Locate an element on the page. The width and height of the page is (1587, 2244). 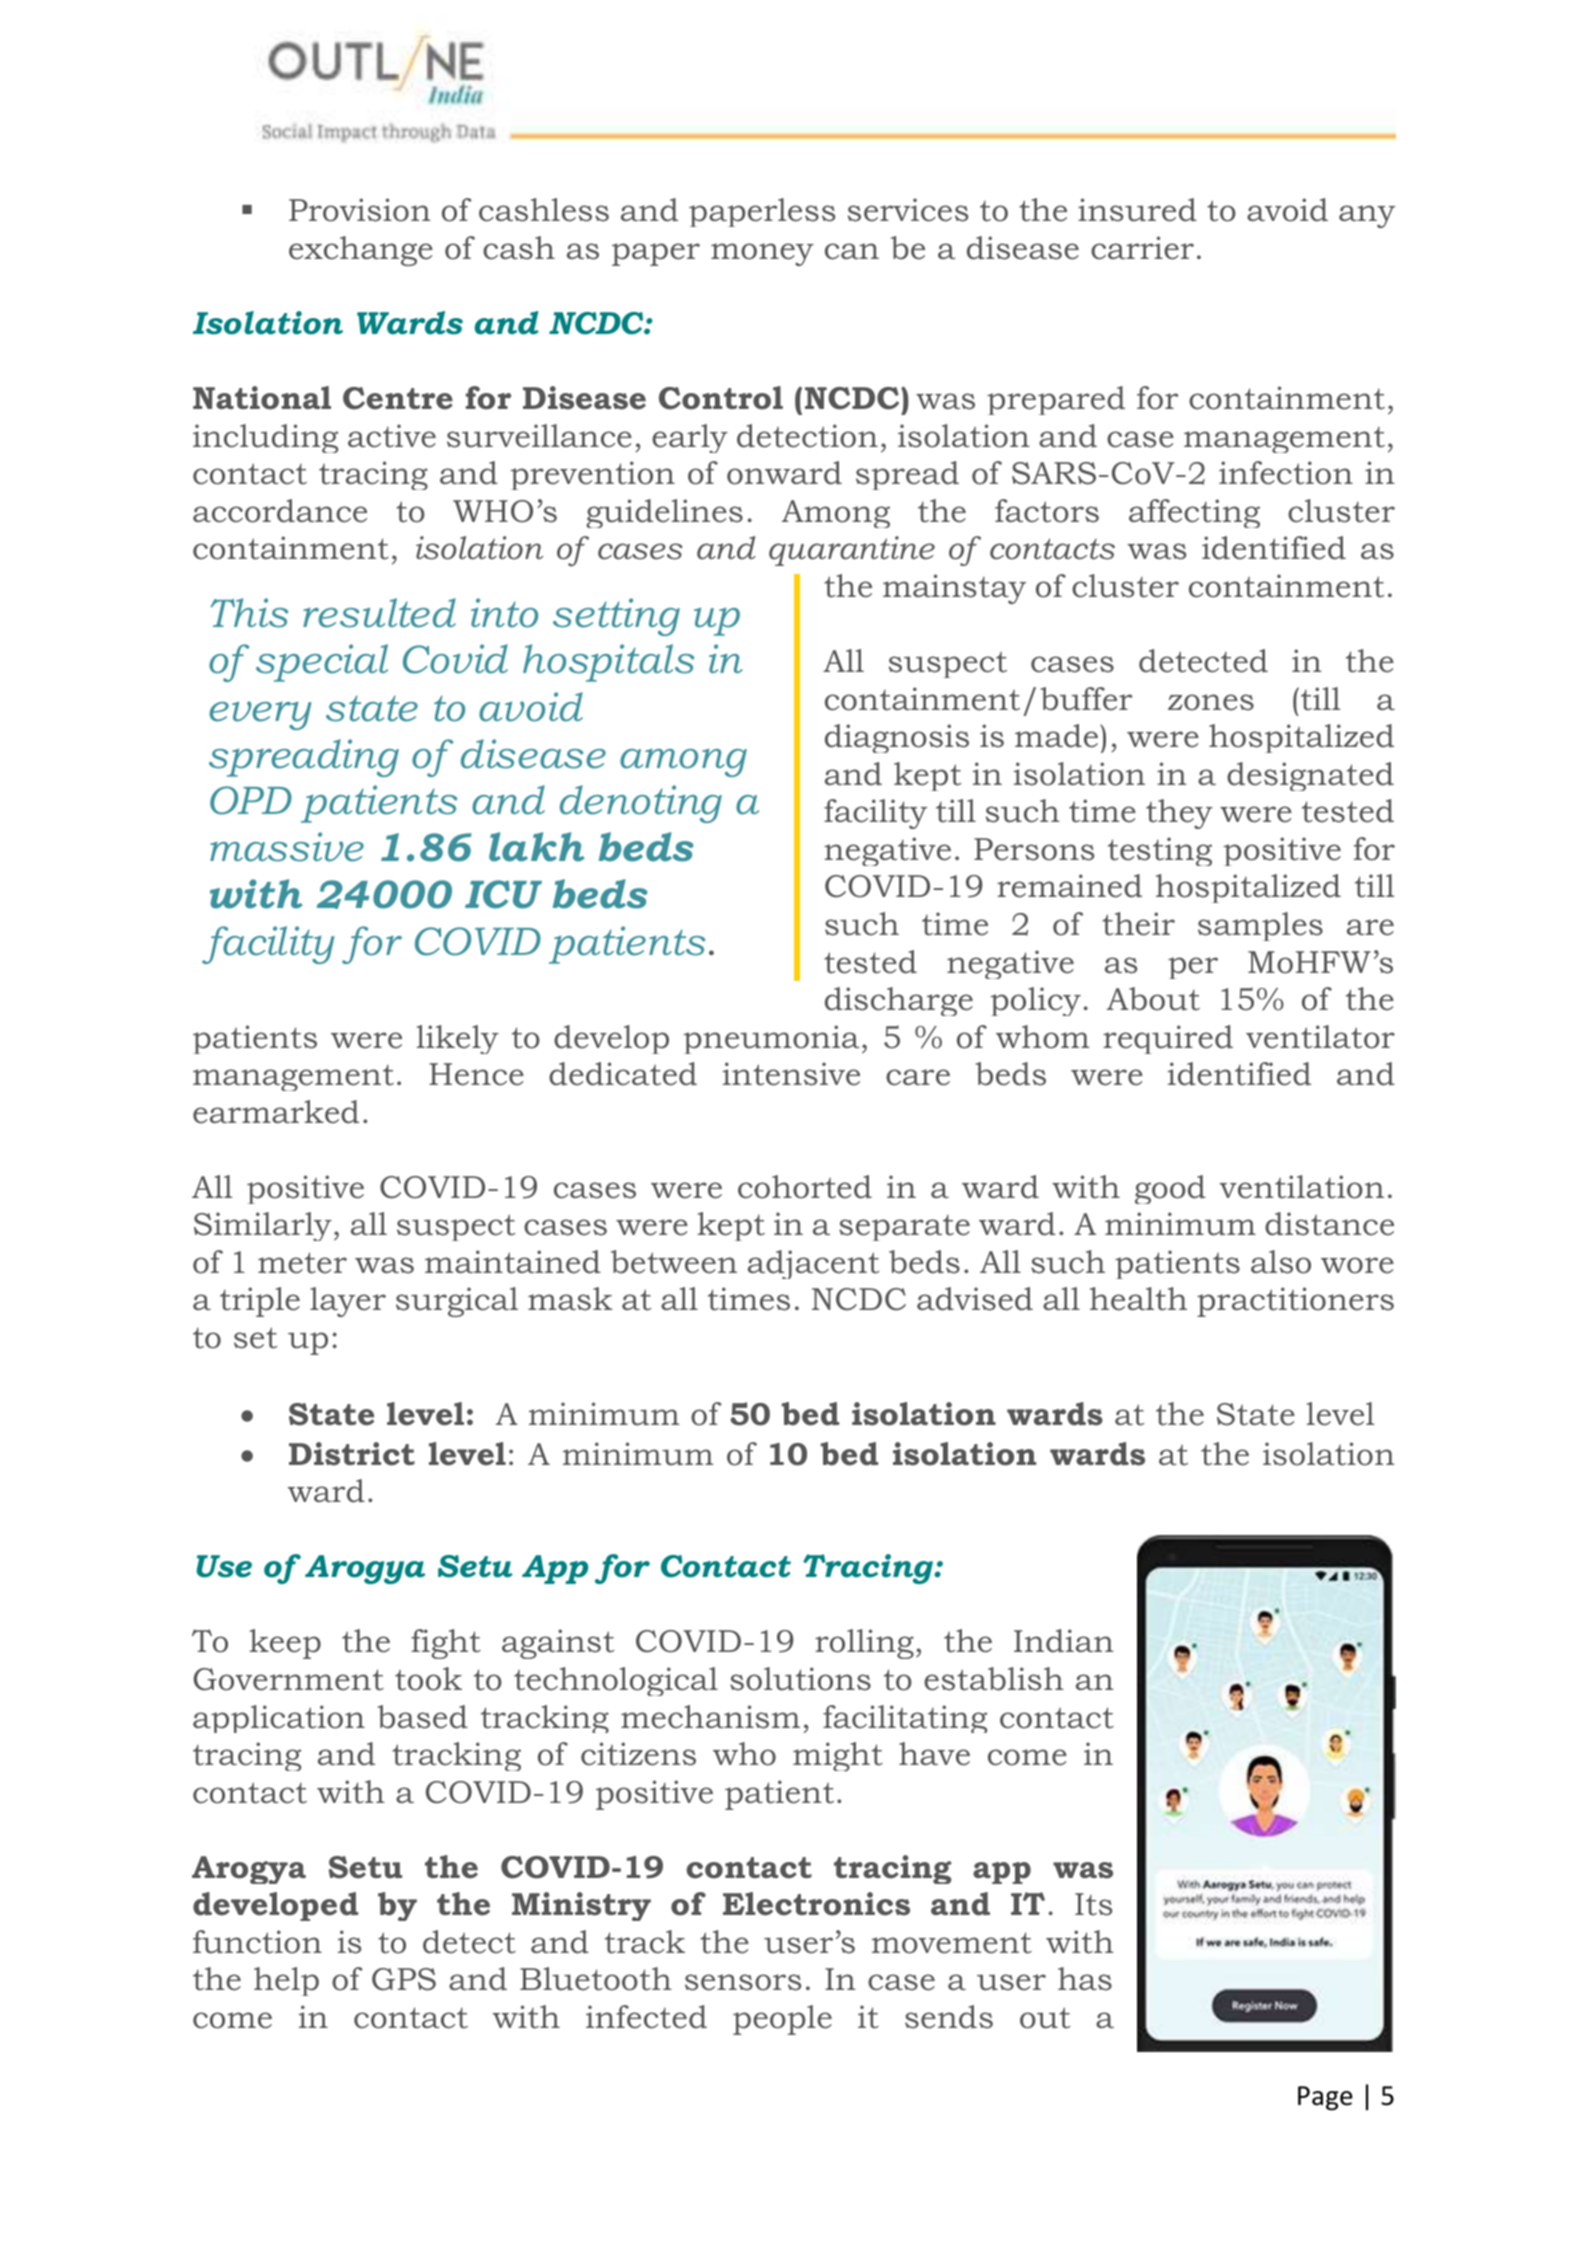
intensive is located at coordinates (791, 1074).
